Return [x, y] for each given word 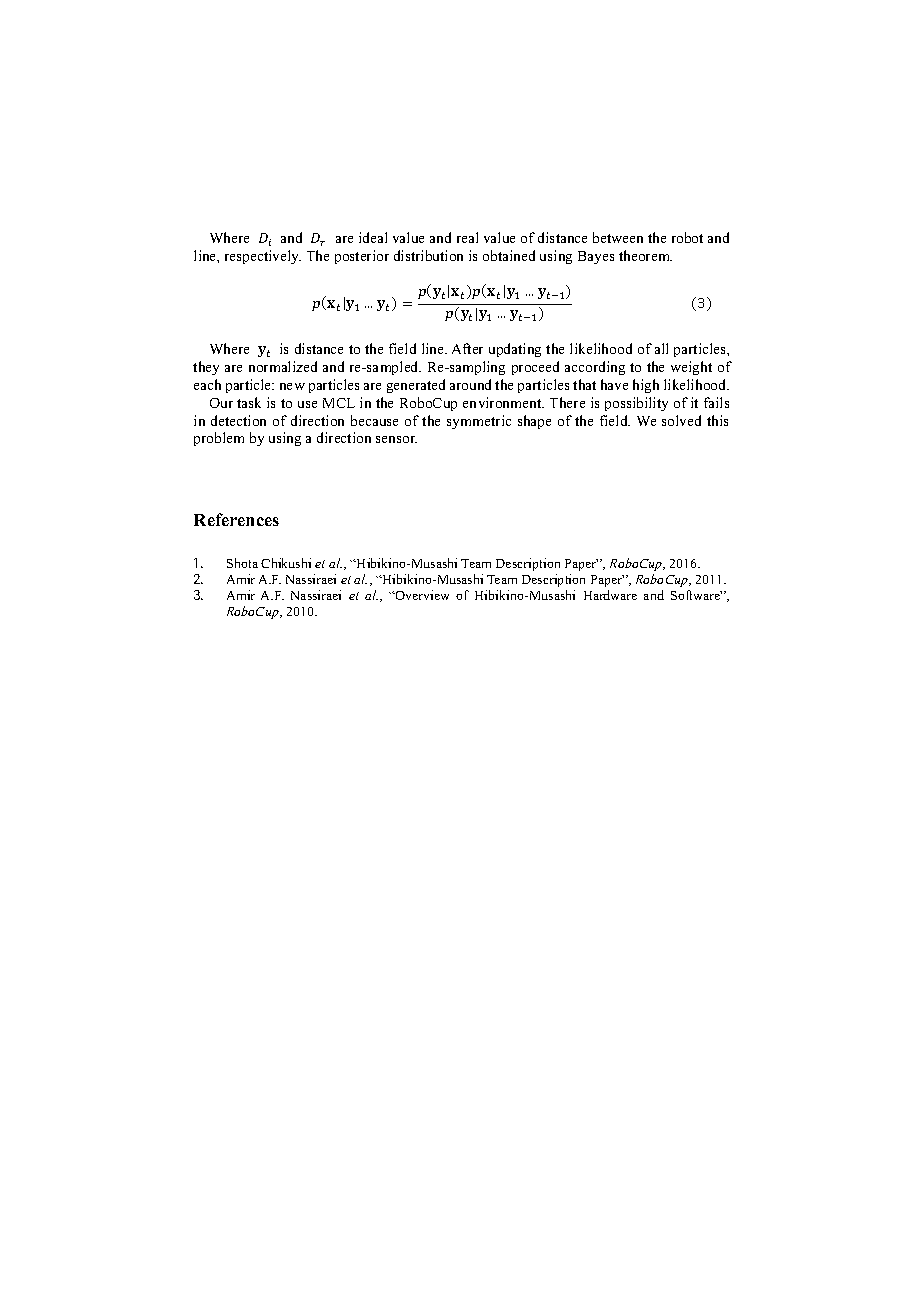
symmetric [479, 422]
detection [238, 420]
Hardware [610, 595]
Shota [242, 563]
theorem [645, 255]
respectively [263, 257]
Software [696, 595]
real [467, 237]
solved [681, 420]
